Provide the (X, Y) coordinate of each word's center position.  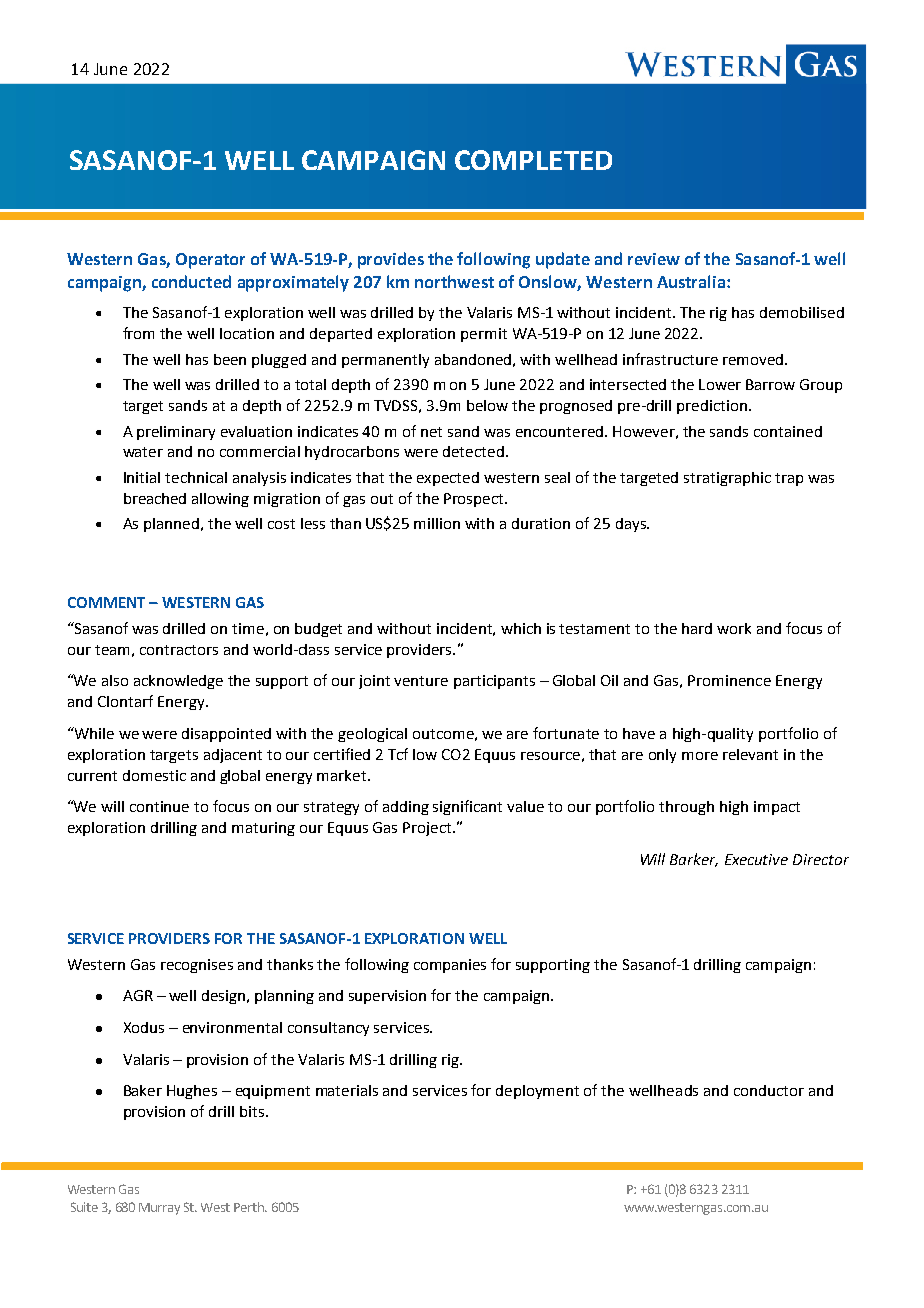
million (437, 523)
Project (428, 829)
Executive (756, 859)
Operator (210, 261)
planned (171, 525)
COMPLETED (533, 160)
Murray (159, 1209)
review (654, 259)
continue (159, 806)
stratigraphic (727, 479)
